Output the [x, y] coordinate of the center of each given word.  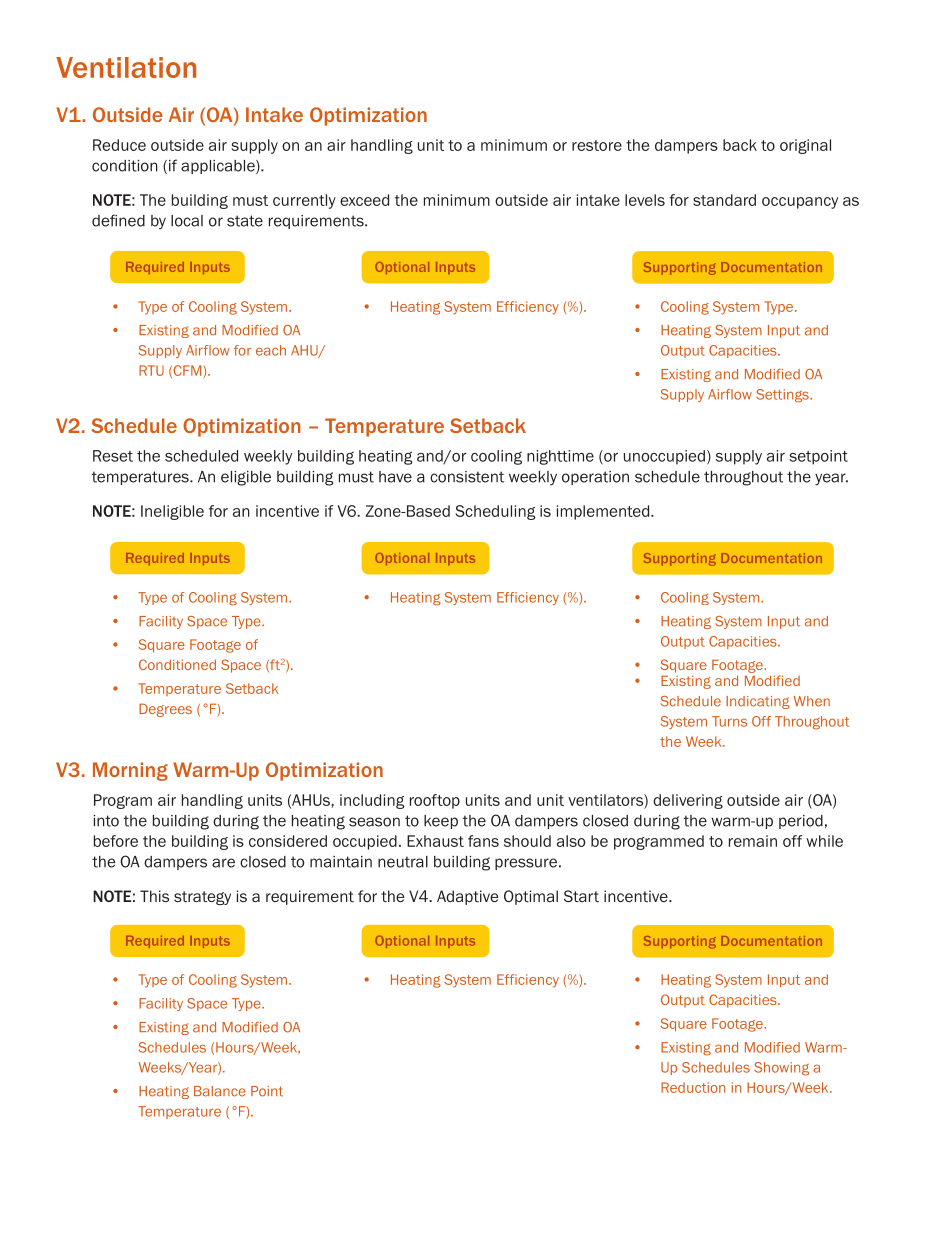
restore [597, 145]
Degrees [165, 710]
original [805, 146]
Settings [783, 396]
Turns [729, 721]
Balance [220, 1091]
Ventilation [126, 67]
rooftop [435, 801]
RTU [151, 370]
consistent [467, 477]
